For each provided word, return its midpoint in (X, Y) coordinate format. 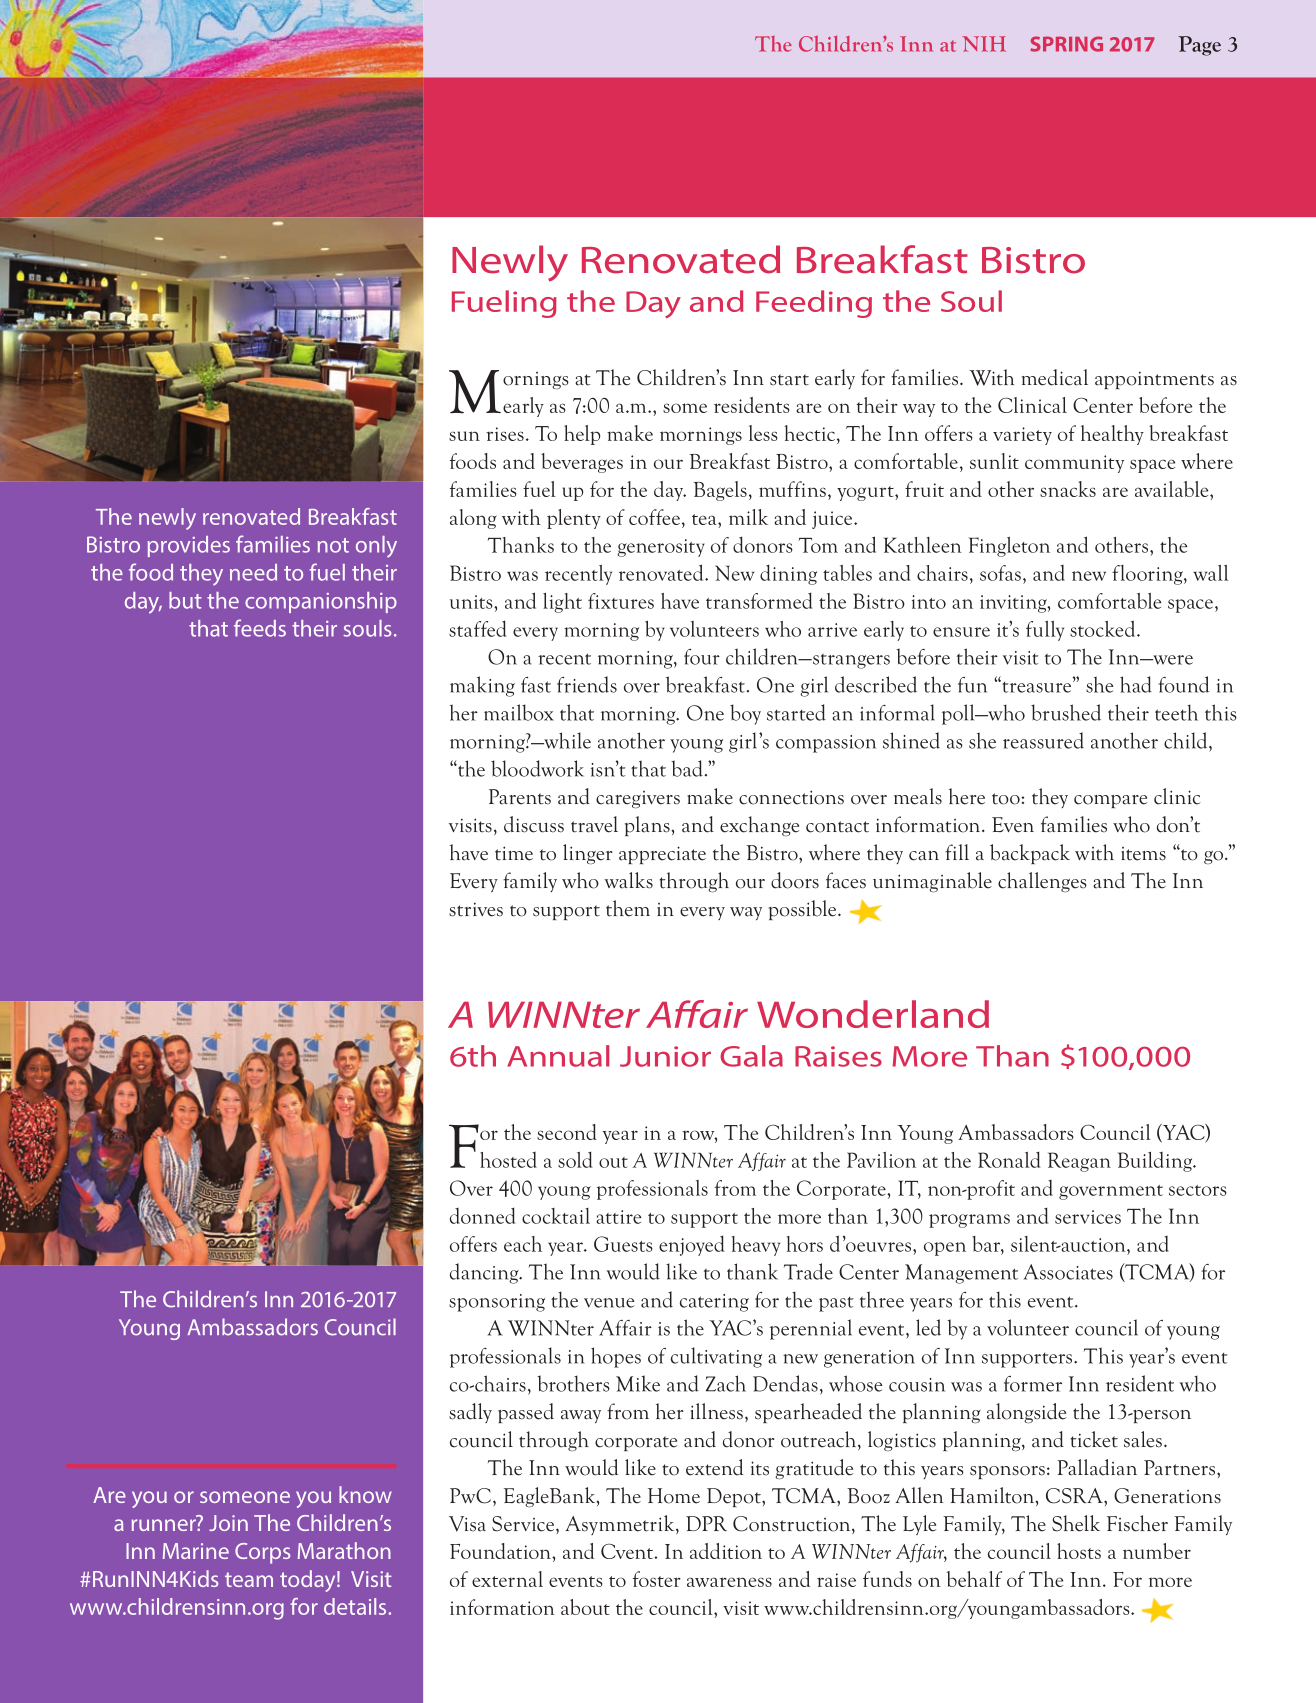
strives (476, 909)
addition (726, 1551)
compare (1110, 801)
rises (505, 434)
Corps (262, 1553)
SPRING (1066, 44)
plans (648, 826)
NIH (984, 44)
